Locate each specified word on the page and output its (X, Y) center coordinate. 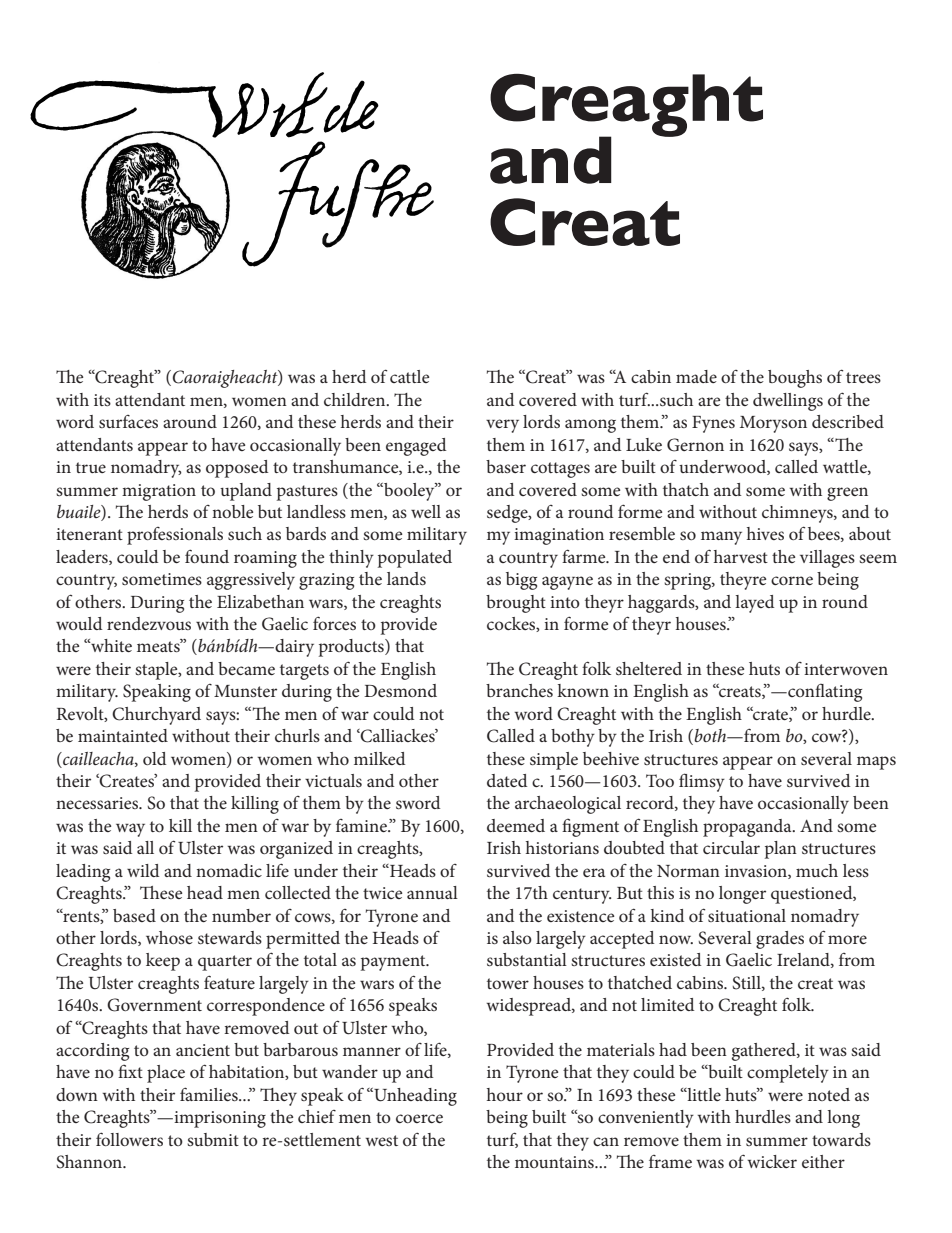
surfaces (128, 421)
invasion (757, 872)
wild (143, 870)
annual (432, 892)
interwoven (846, 669)
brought (516, 604)
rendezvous (149, 623)
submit (213, 1139)
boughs (795, 379)
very (502, 426)
